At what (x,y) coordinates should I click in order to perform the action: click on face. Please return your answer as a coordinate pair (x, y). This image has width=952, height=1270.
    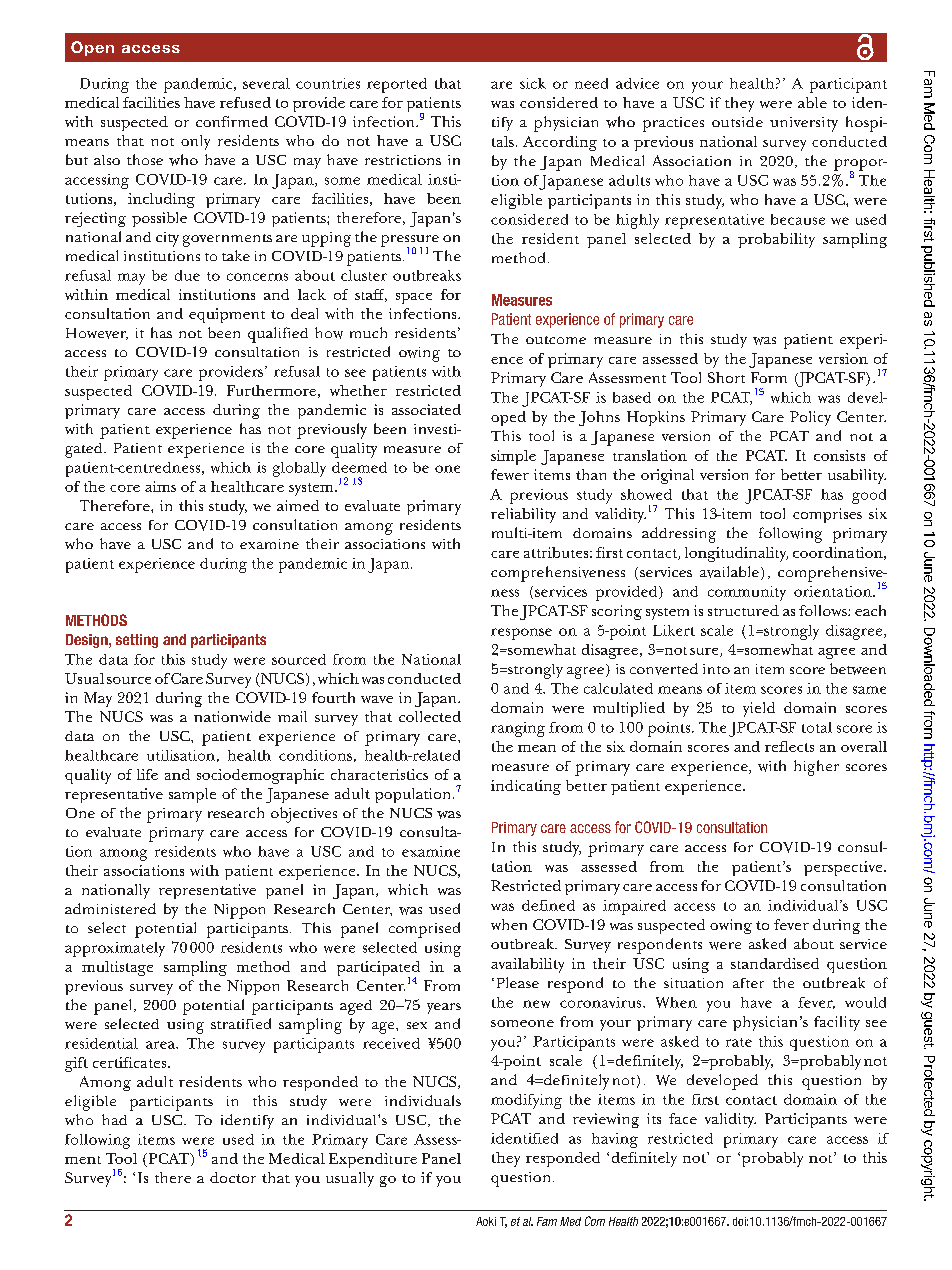
    Looking at the image, I should click on (683, 1118).
